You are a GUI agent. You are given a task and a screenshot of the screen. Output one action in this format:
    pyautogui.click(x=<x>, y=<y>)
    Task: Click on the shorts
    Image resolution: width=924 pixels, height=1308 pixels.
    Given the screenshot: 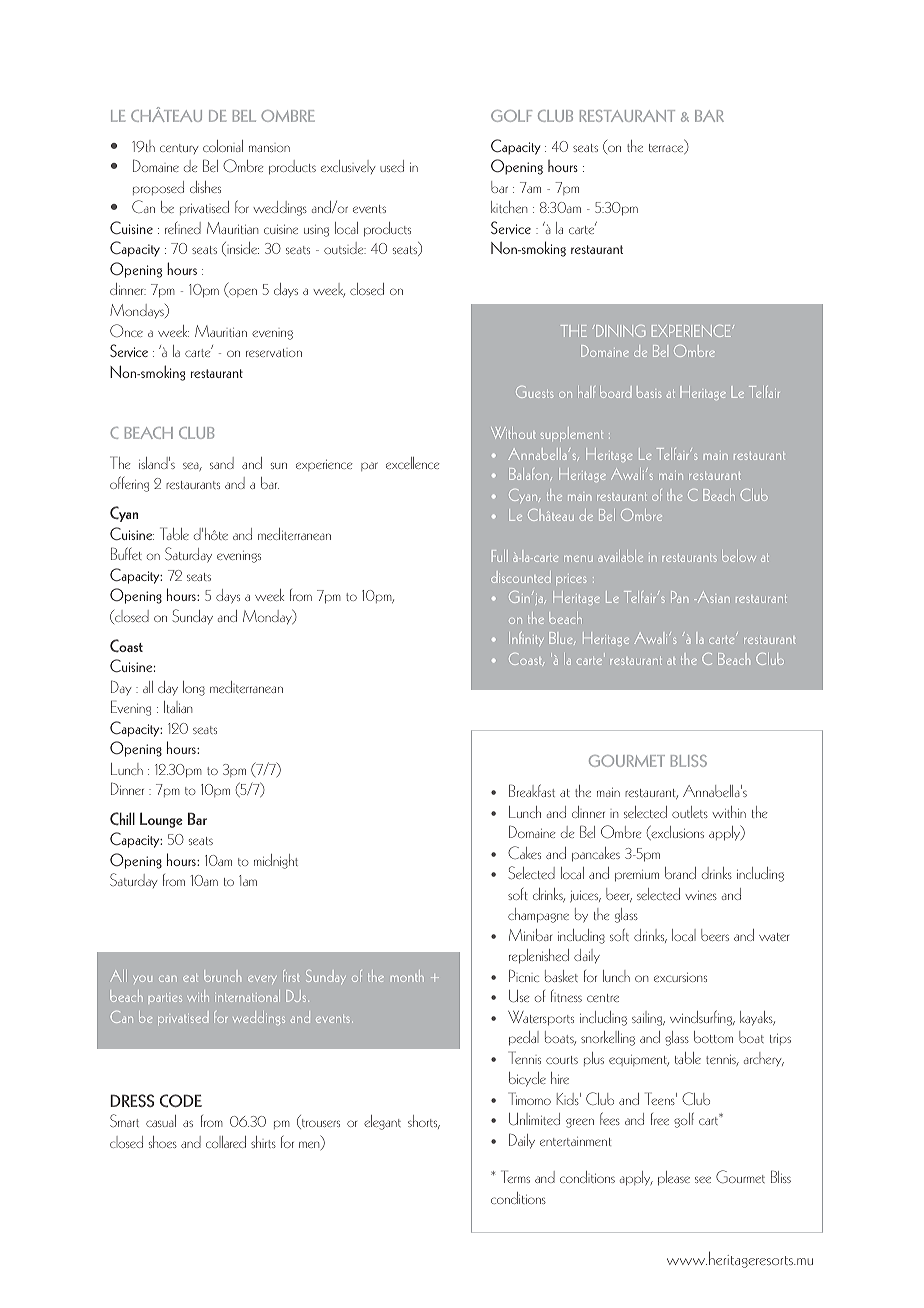 What is the action you would take?
    pyautogui.click(x=424, y=1122)
